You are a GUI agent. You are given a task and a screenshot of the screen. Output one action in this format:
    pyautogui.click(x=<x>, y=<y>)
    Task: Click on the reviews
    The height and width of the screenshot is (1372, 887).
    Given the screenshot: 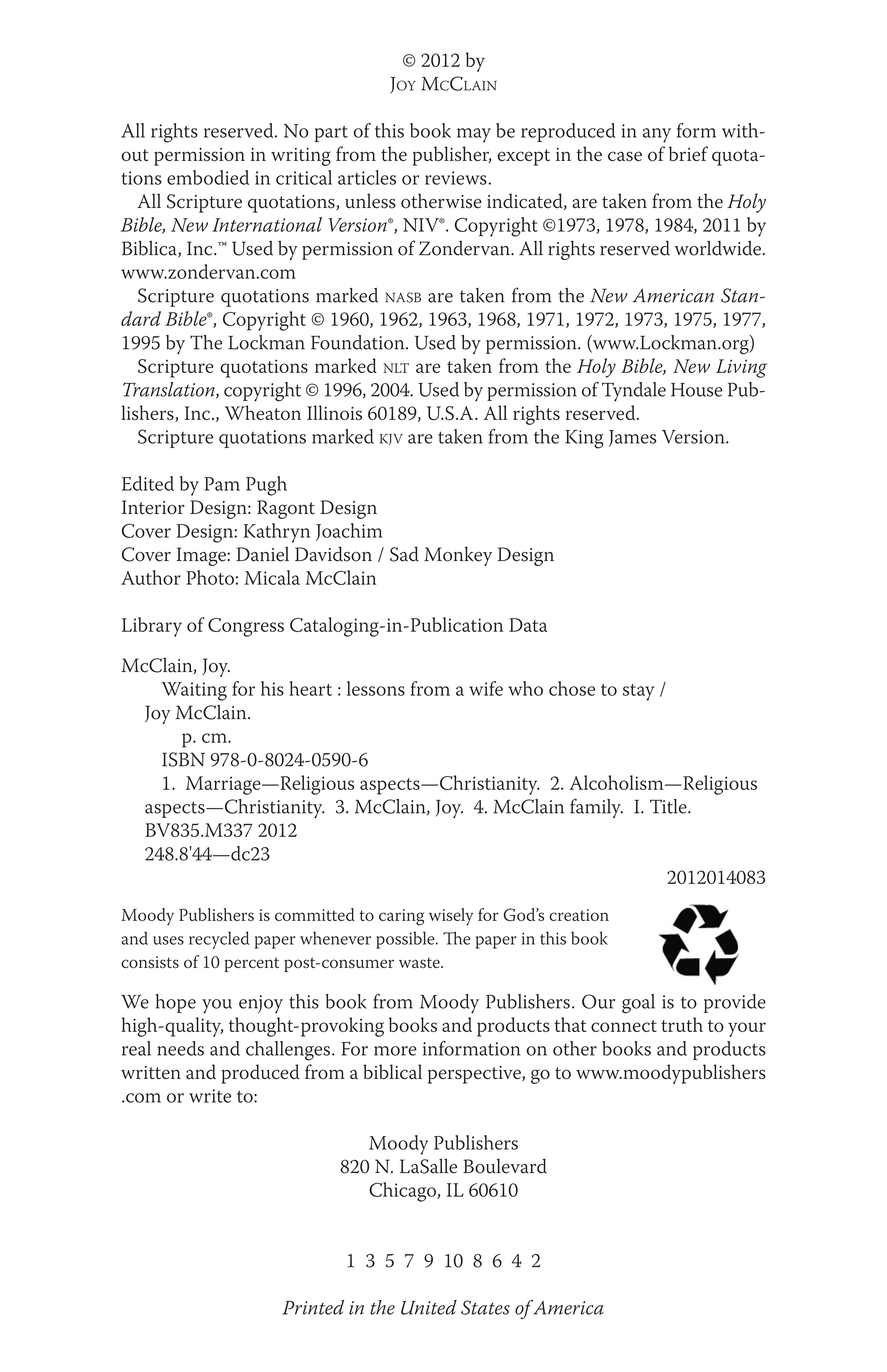 What is the action you would take?
    pyautogui.click(x=457, y=178)
